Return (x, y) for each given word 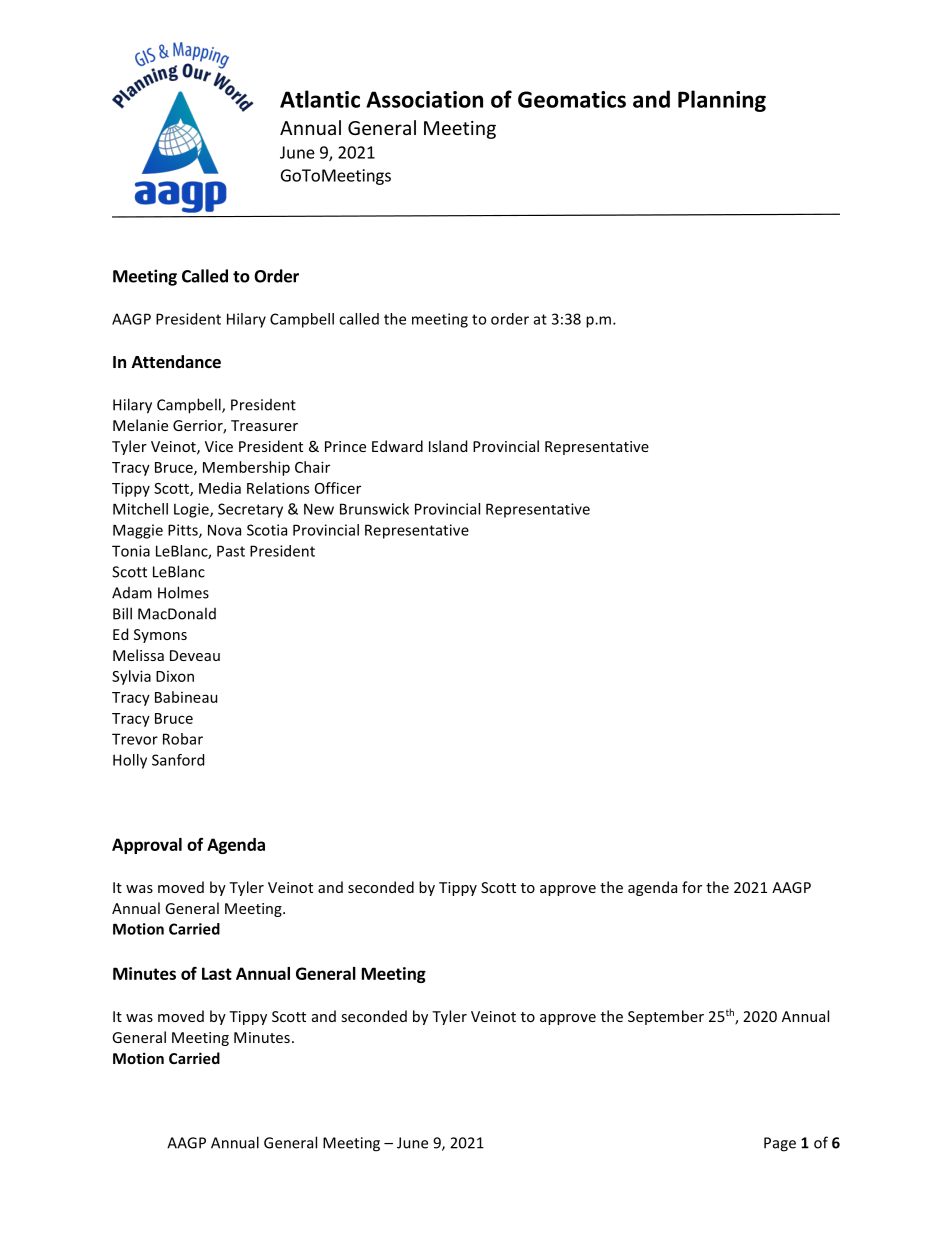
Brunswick (374, 509)
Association (424, 99)
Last (217, 973)
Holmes (183, 592)
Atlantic (320, 99)
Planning (722, 101)
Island (448, 446)
